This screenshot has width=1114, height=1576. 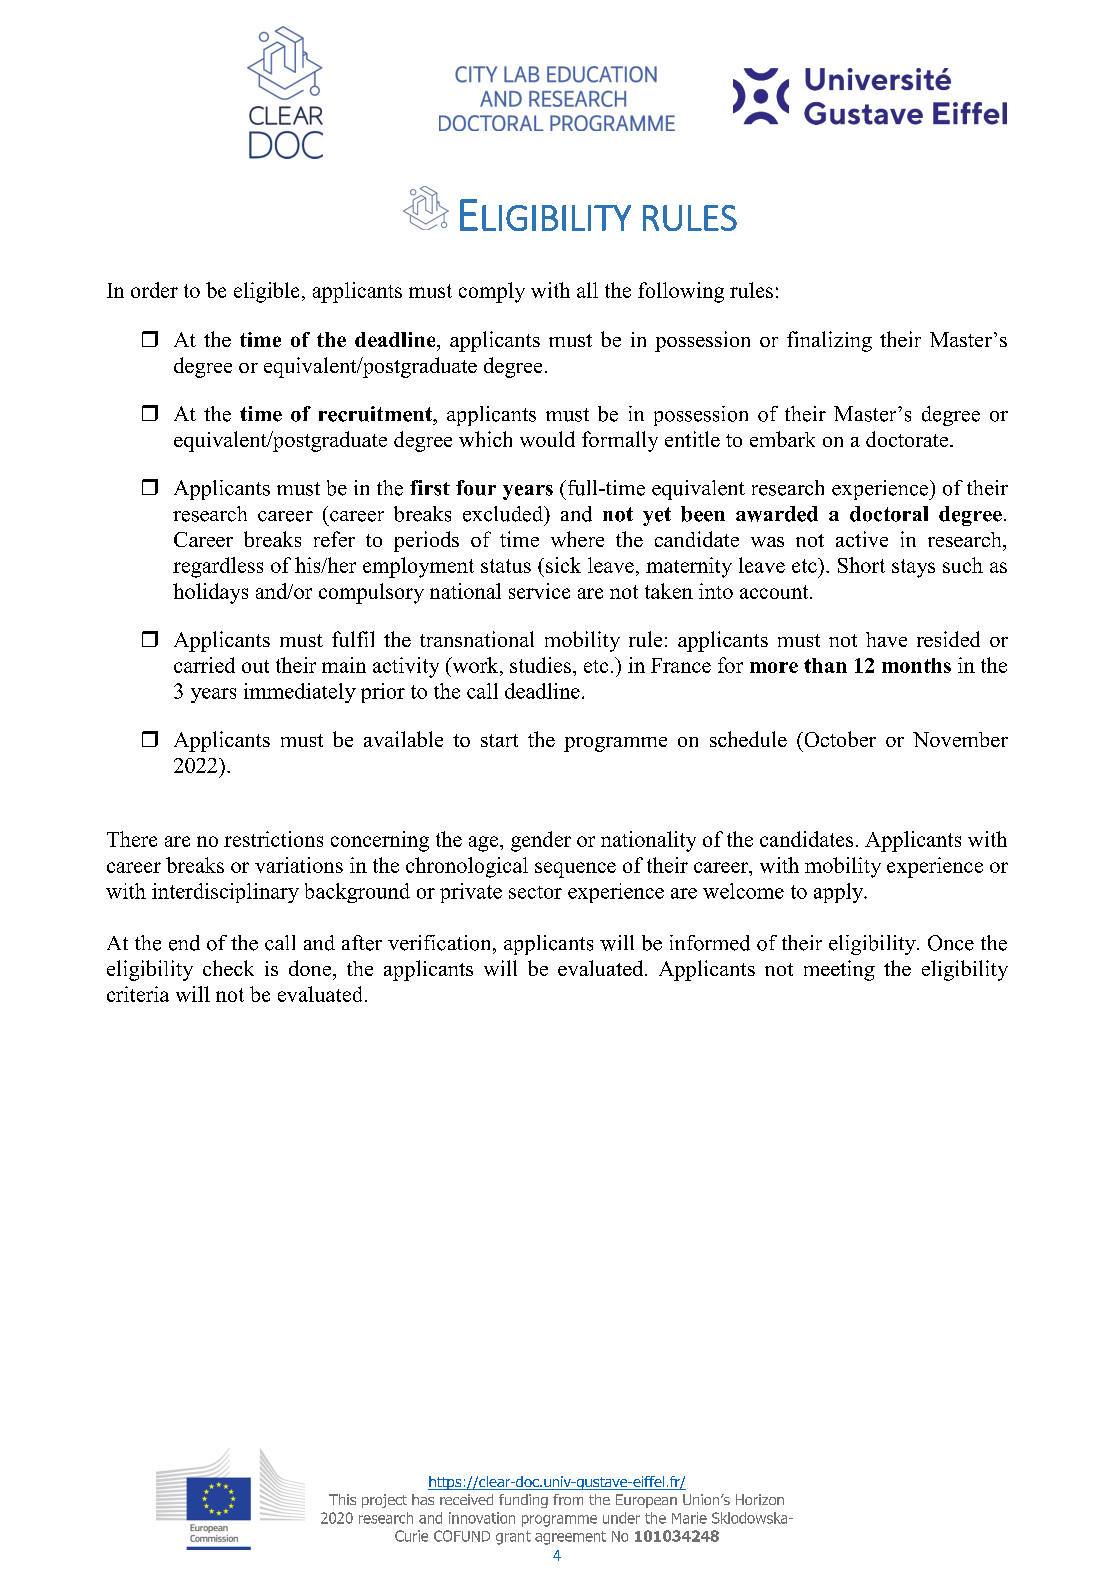 What do you see at coordinates (342, 1499) in the screenshot?
I see `This` at bounding box center [342, 1499].
